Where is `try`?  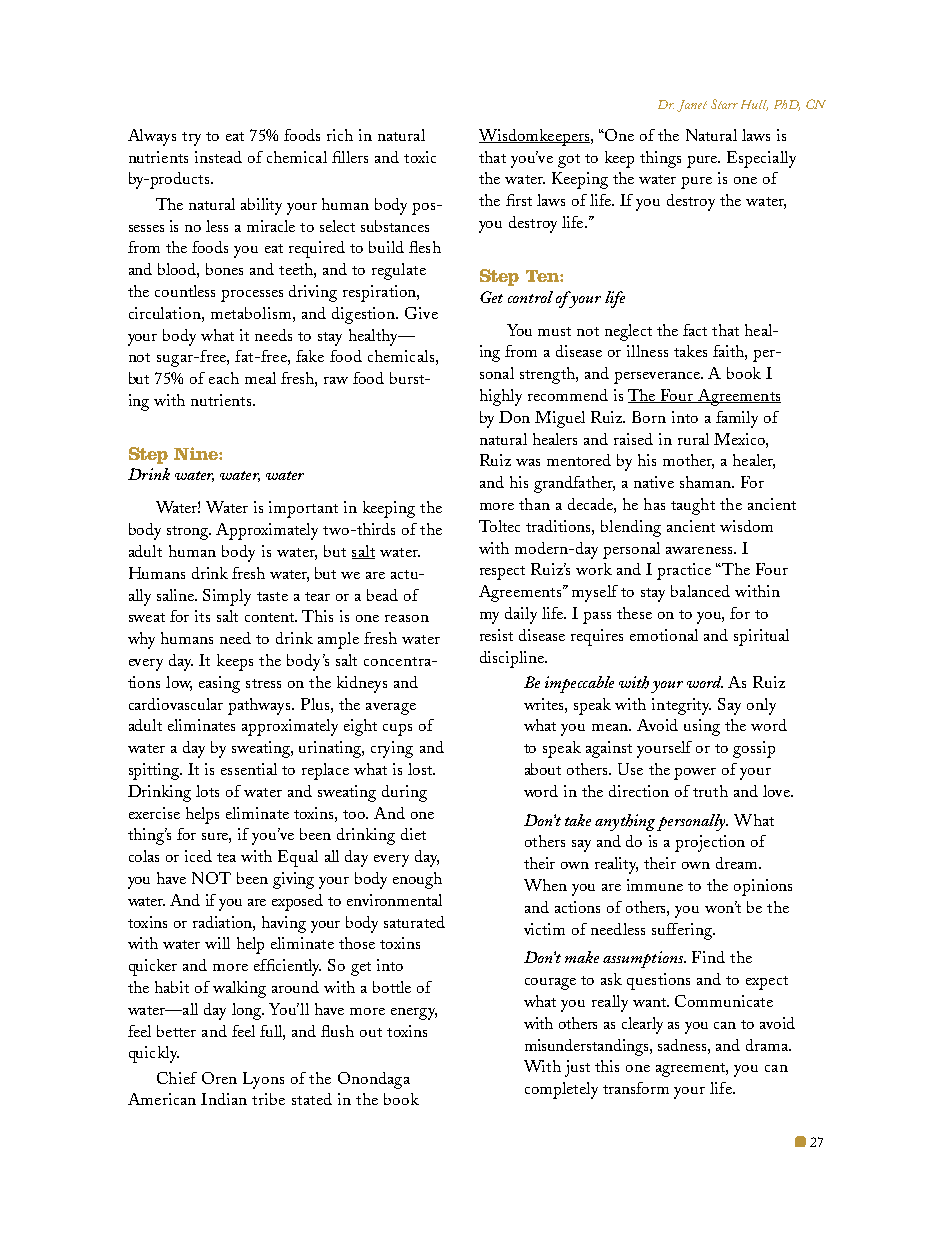
try is located at coordinates (191, 139).
